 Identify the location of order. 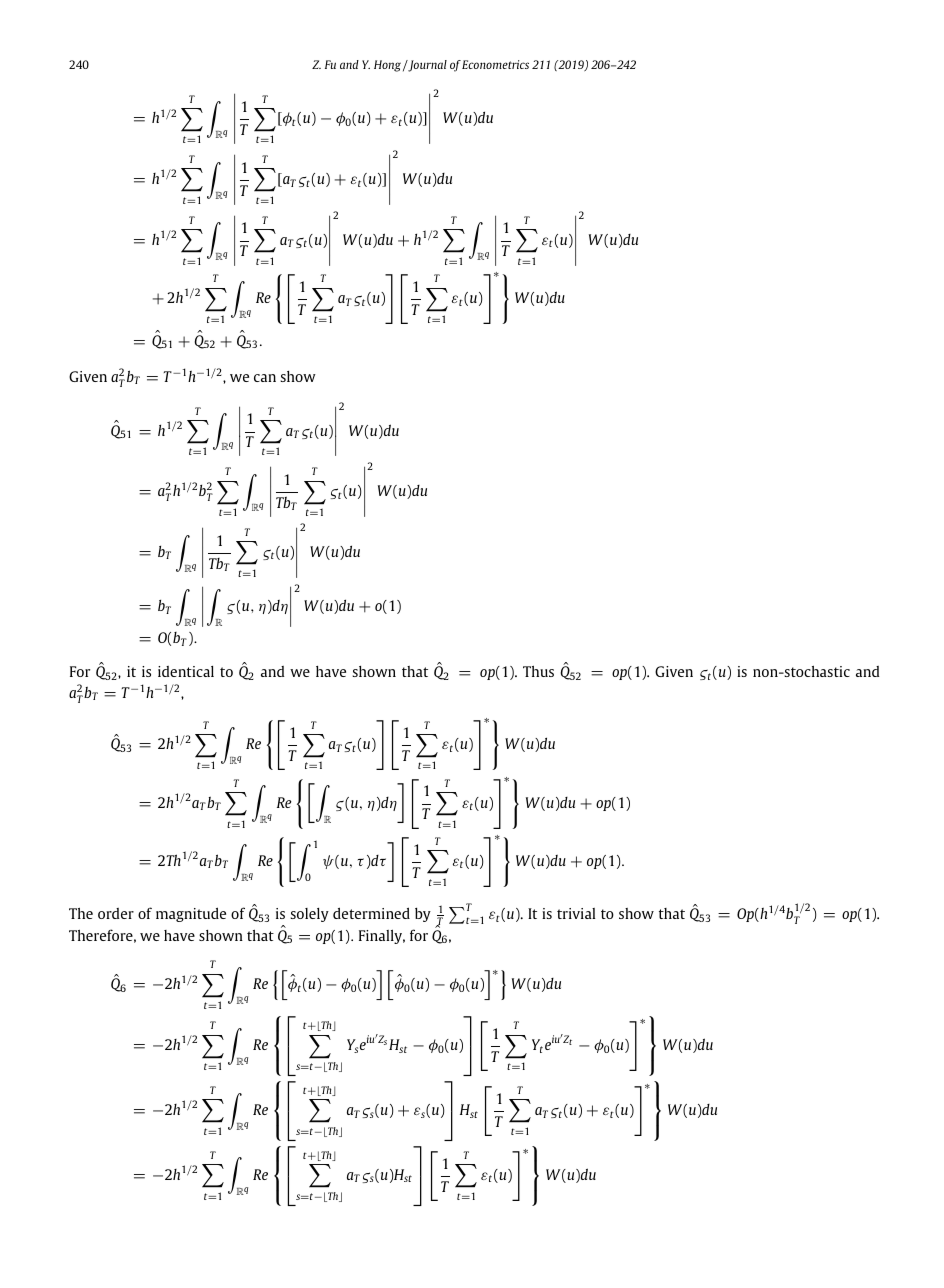
(116, 913).
